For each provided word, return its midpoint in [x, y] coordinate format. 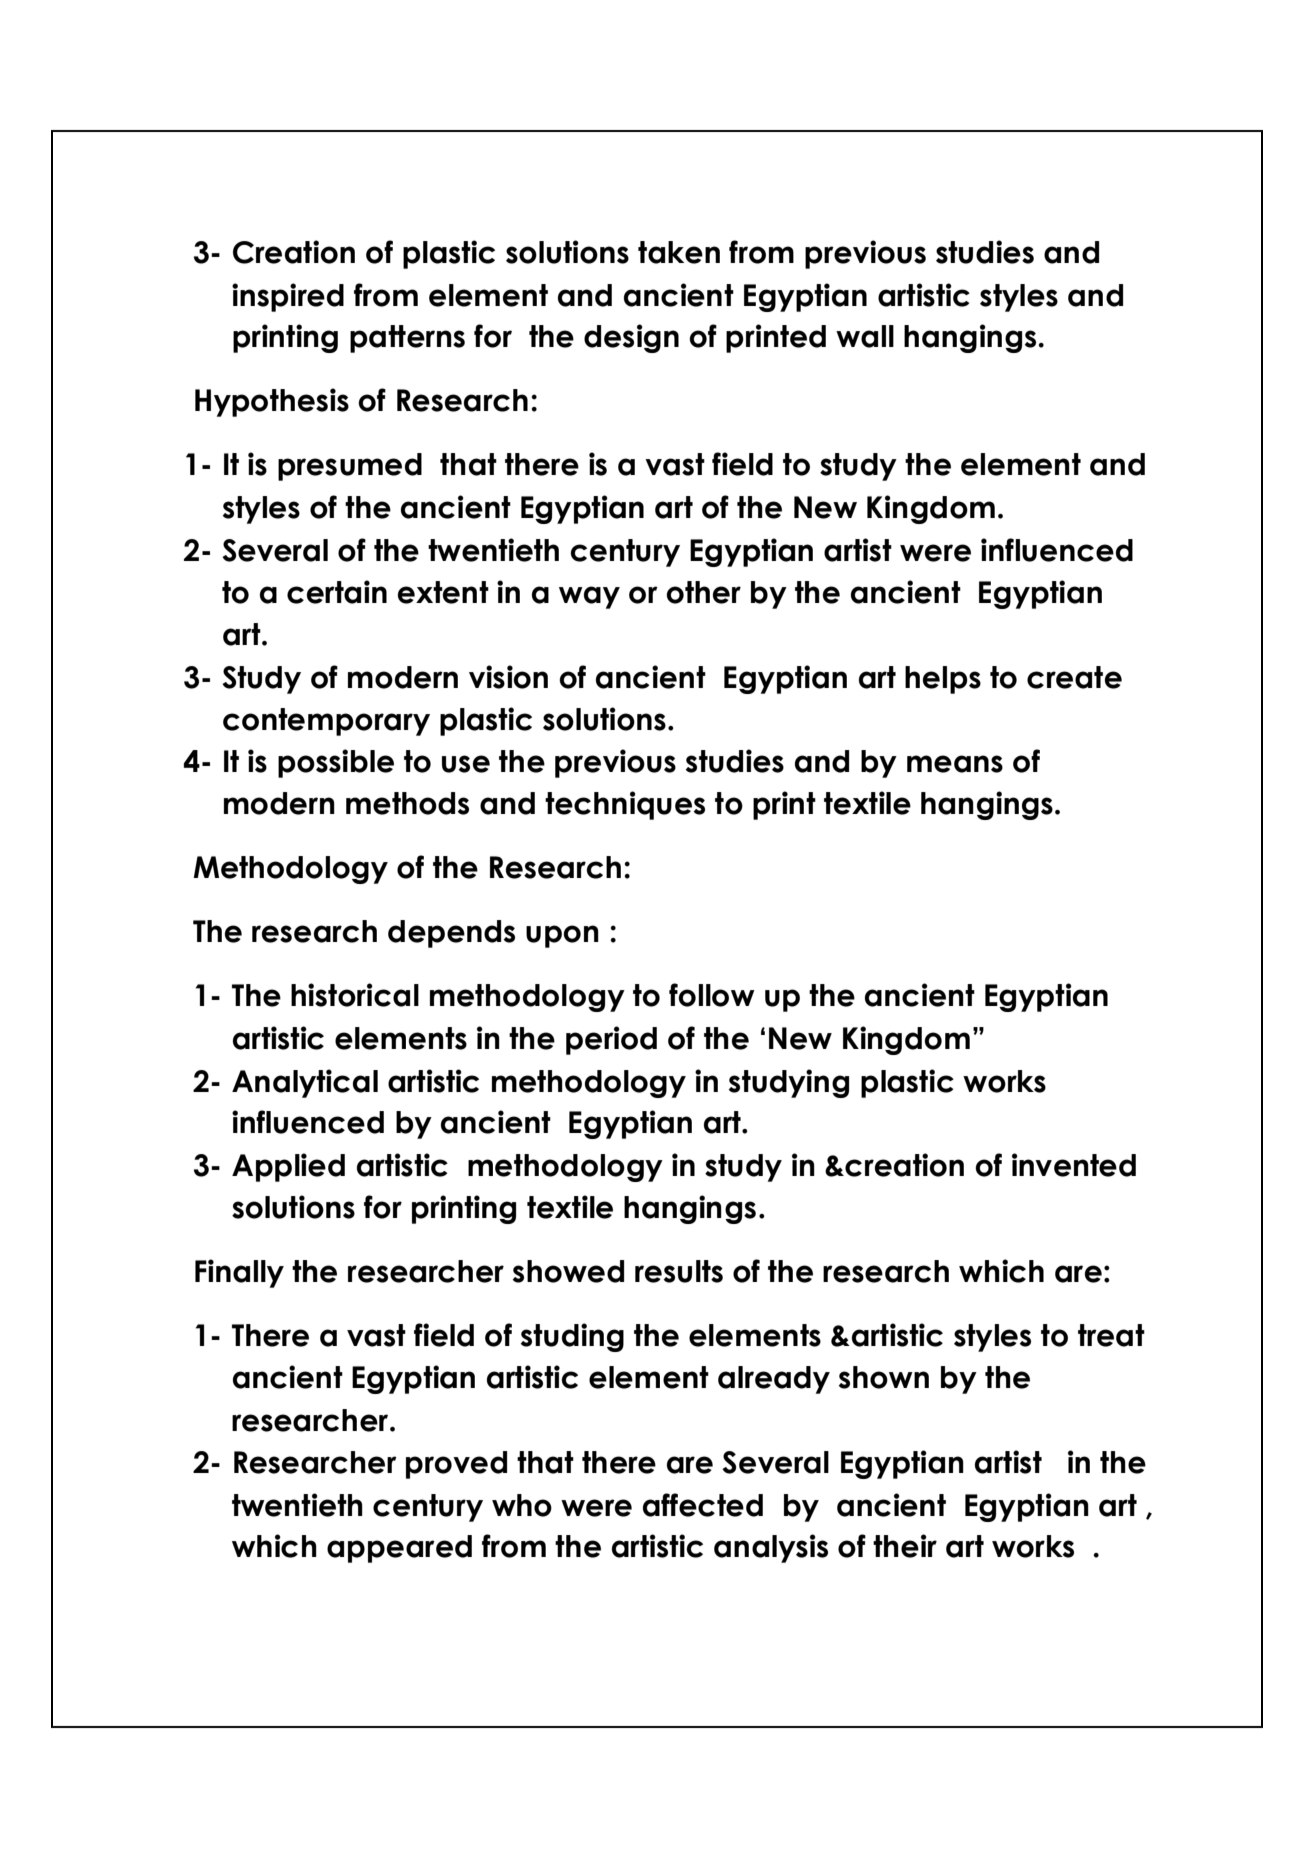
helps [943, 680]
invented [1074, 1165]
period [611, 1040]
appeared [399, 1549]
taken [679, 252]
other [703, 592]
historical [355, 995]
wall [865, 336]
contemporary [326, 722]
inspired [288, 297]
